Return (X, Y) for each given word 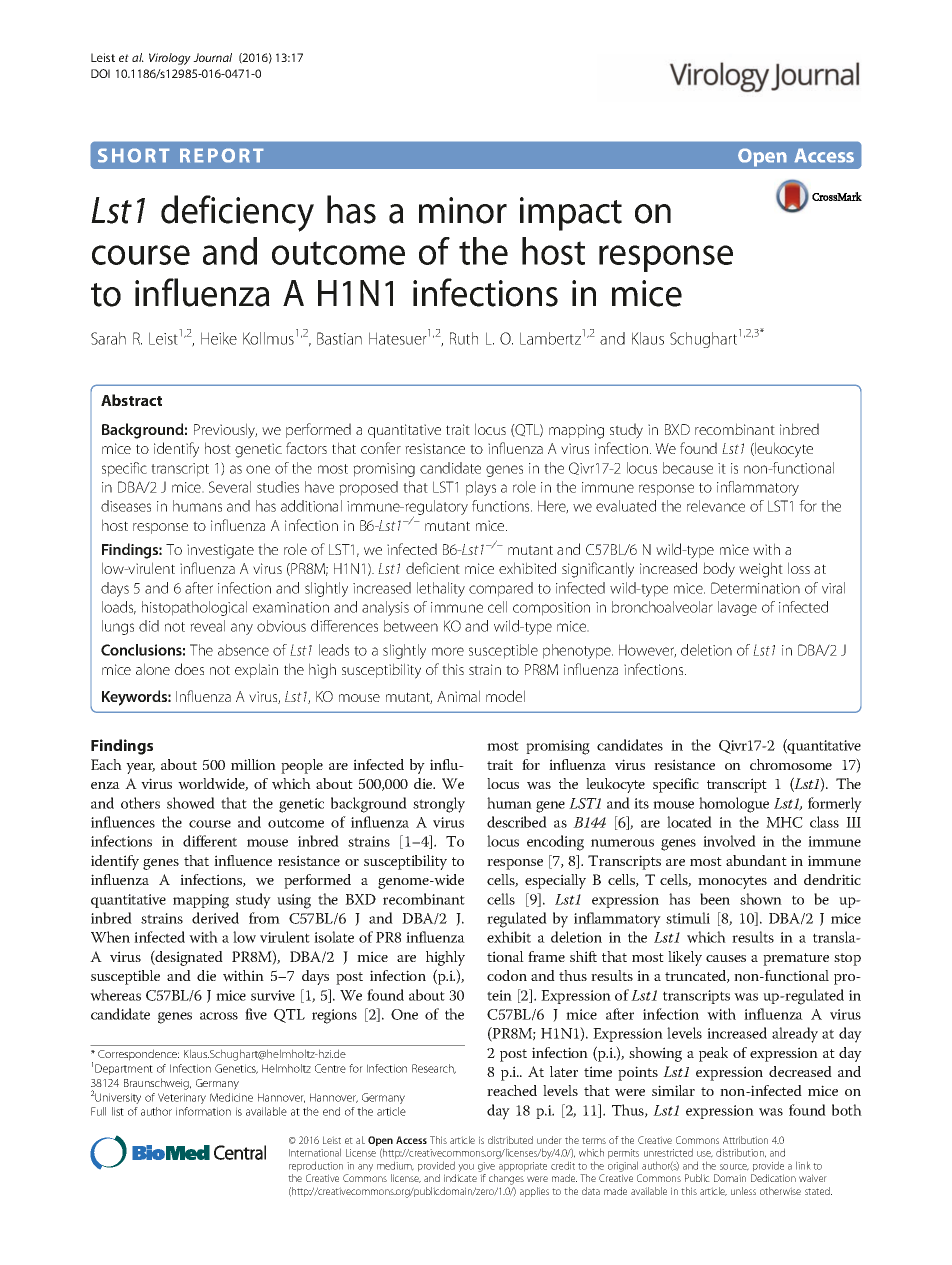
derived (215, 918)
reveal (207, 626)
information (203, 1111)
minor (463, 210)
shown (761, 899)
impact (571, 214)
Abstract (131, 400)
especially (555, 881)
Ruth (464, 338)
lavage (737, 608)
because (688, 468)
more (448, 651)
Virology (170, 59)
